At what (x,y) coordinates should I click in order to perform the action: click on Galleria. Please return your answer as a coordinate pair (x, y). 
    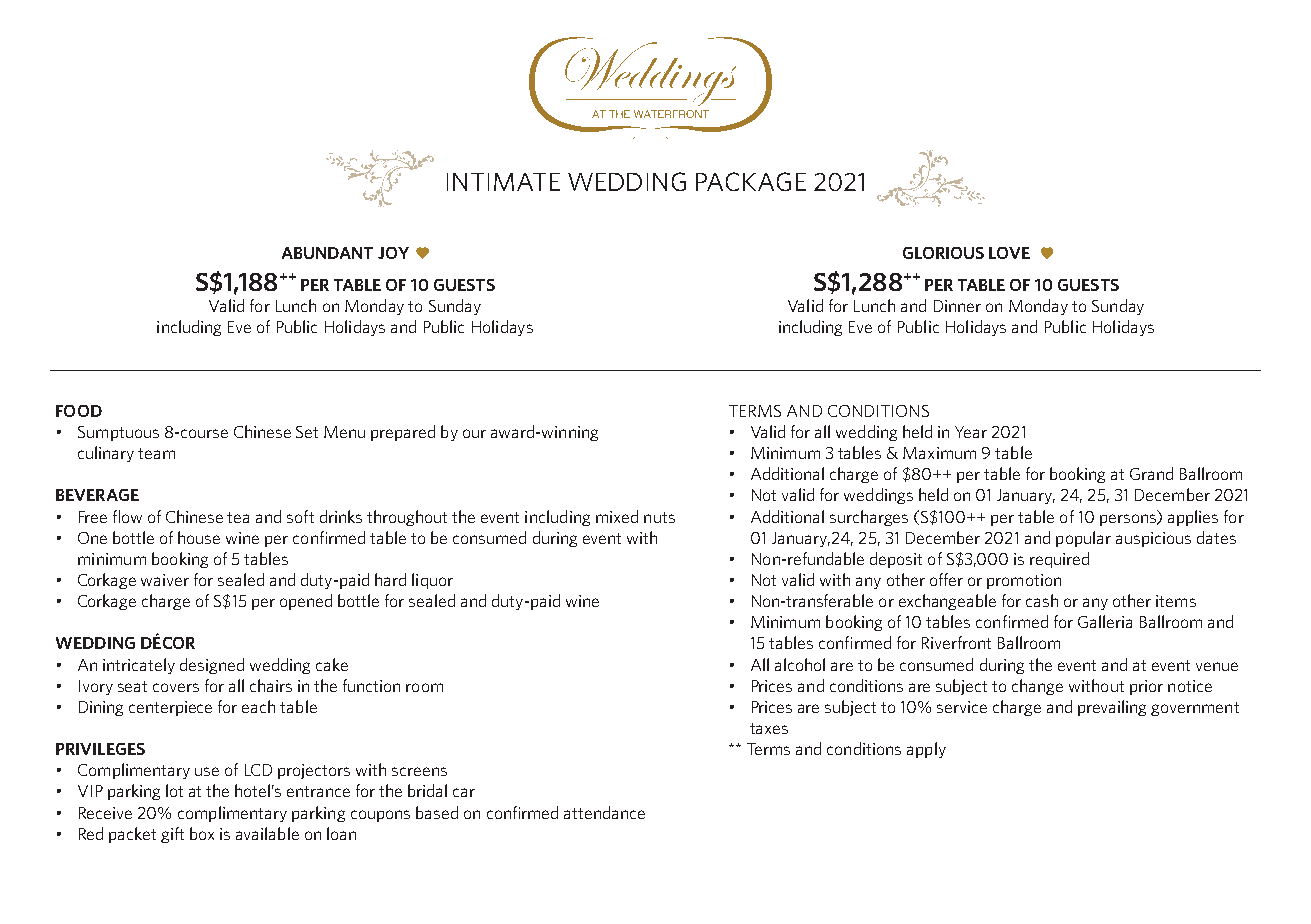
    Looking at the image, I should click on (1105, 621).
